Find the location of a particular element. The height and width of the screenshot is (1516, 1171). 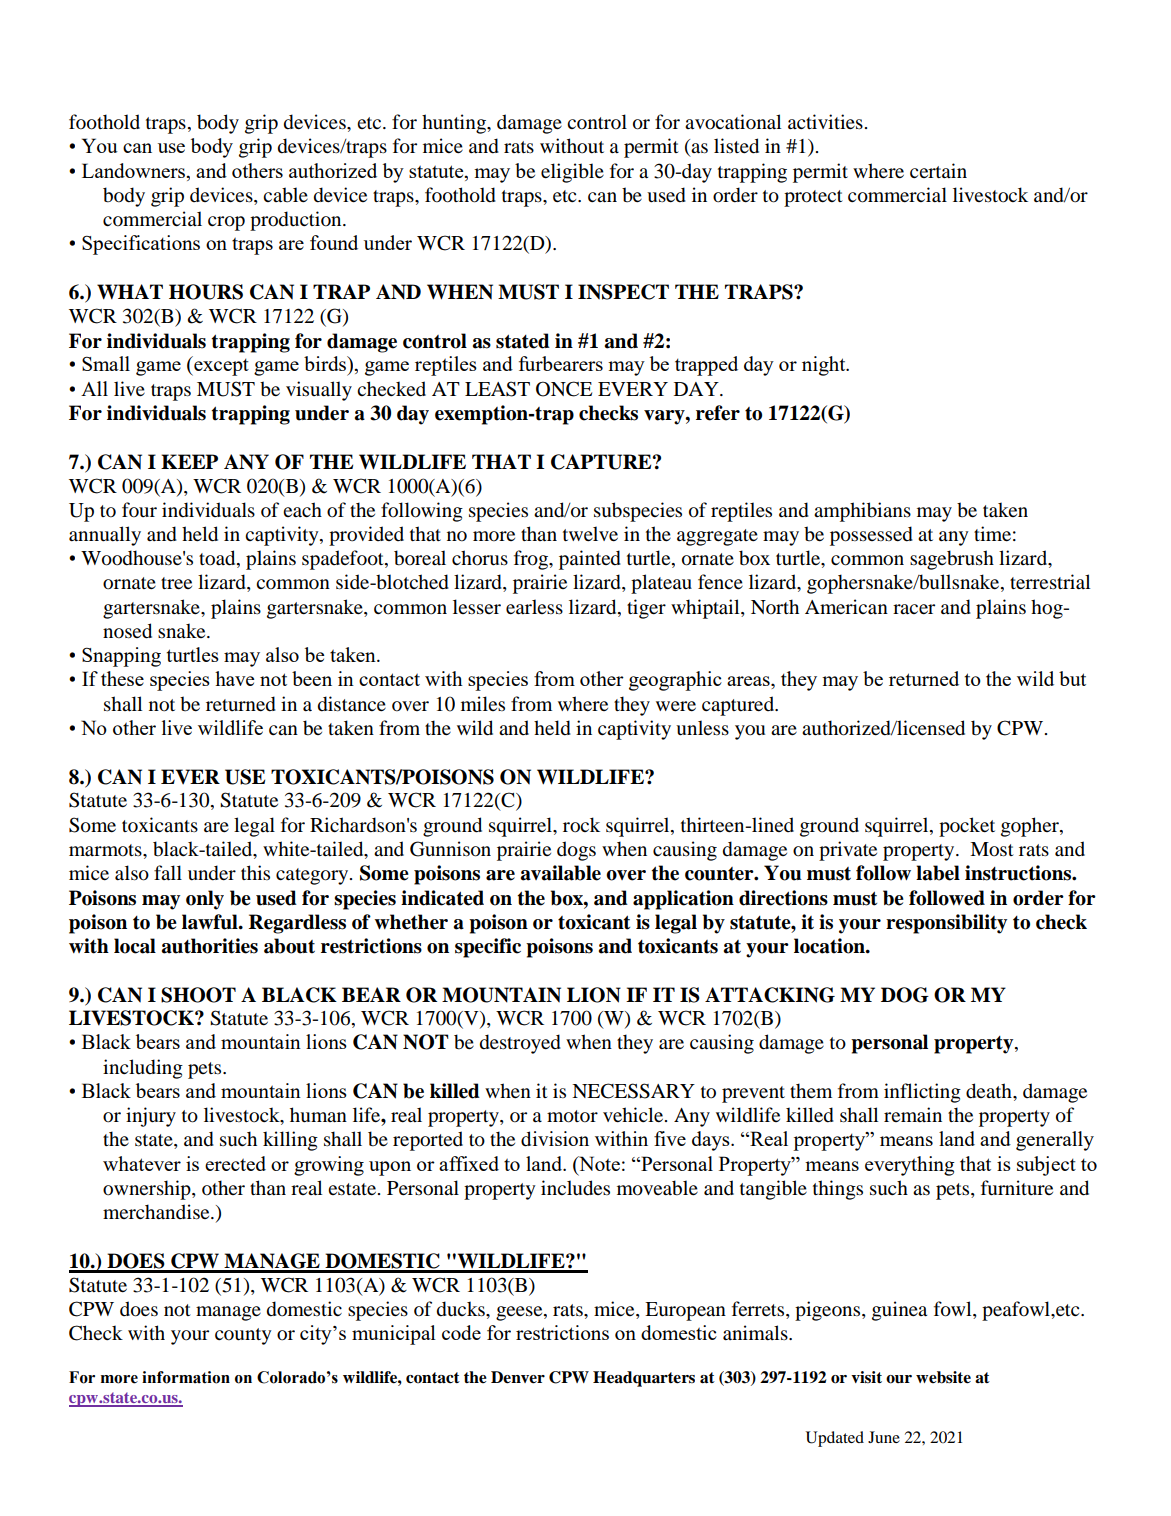

information is located at coordinates (186, 1377).
